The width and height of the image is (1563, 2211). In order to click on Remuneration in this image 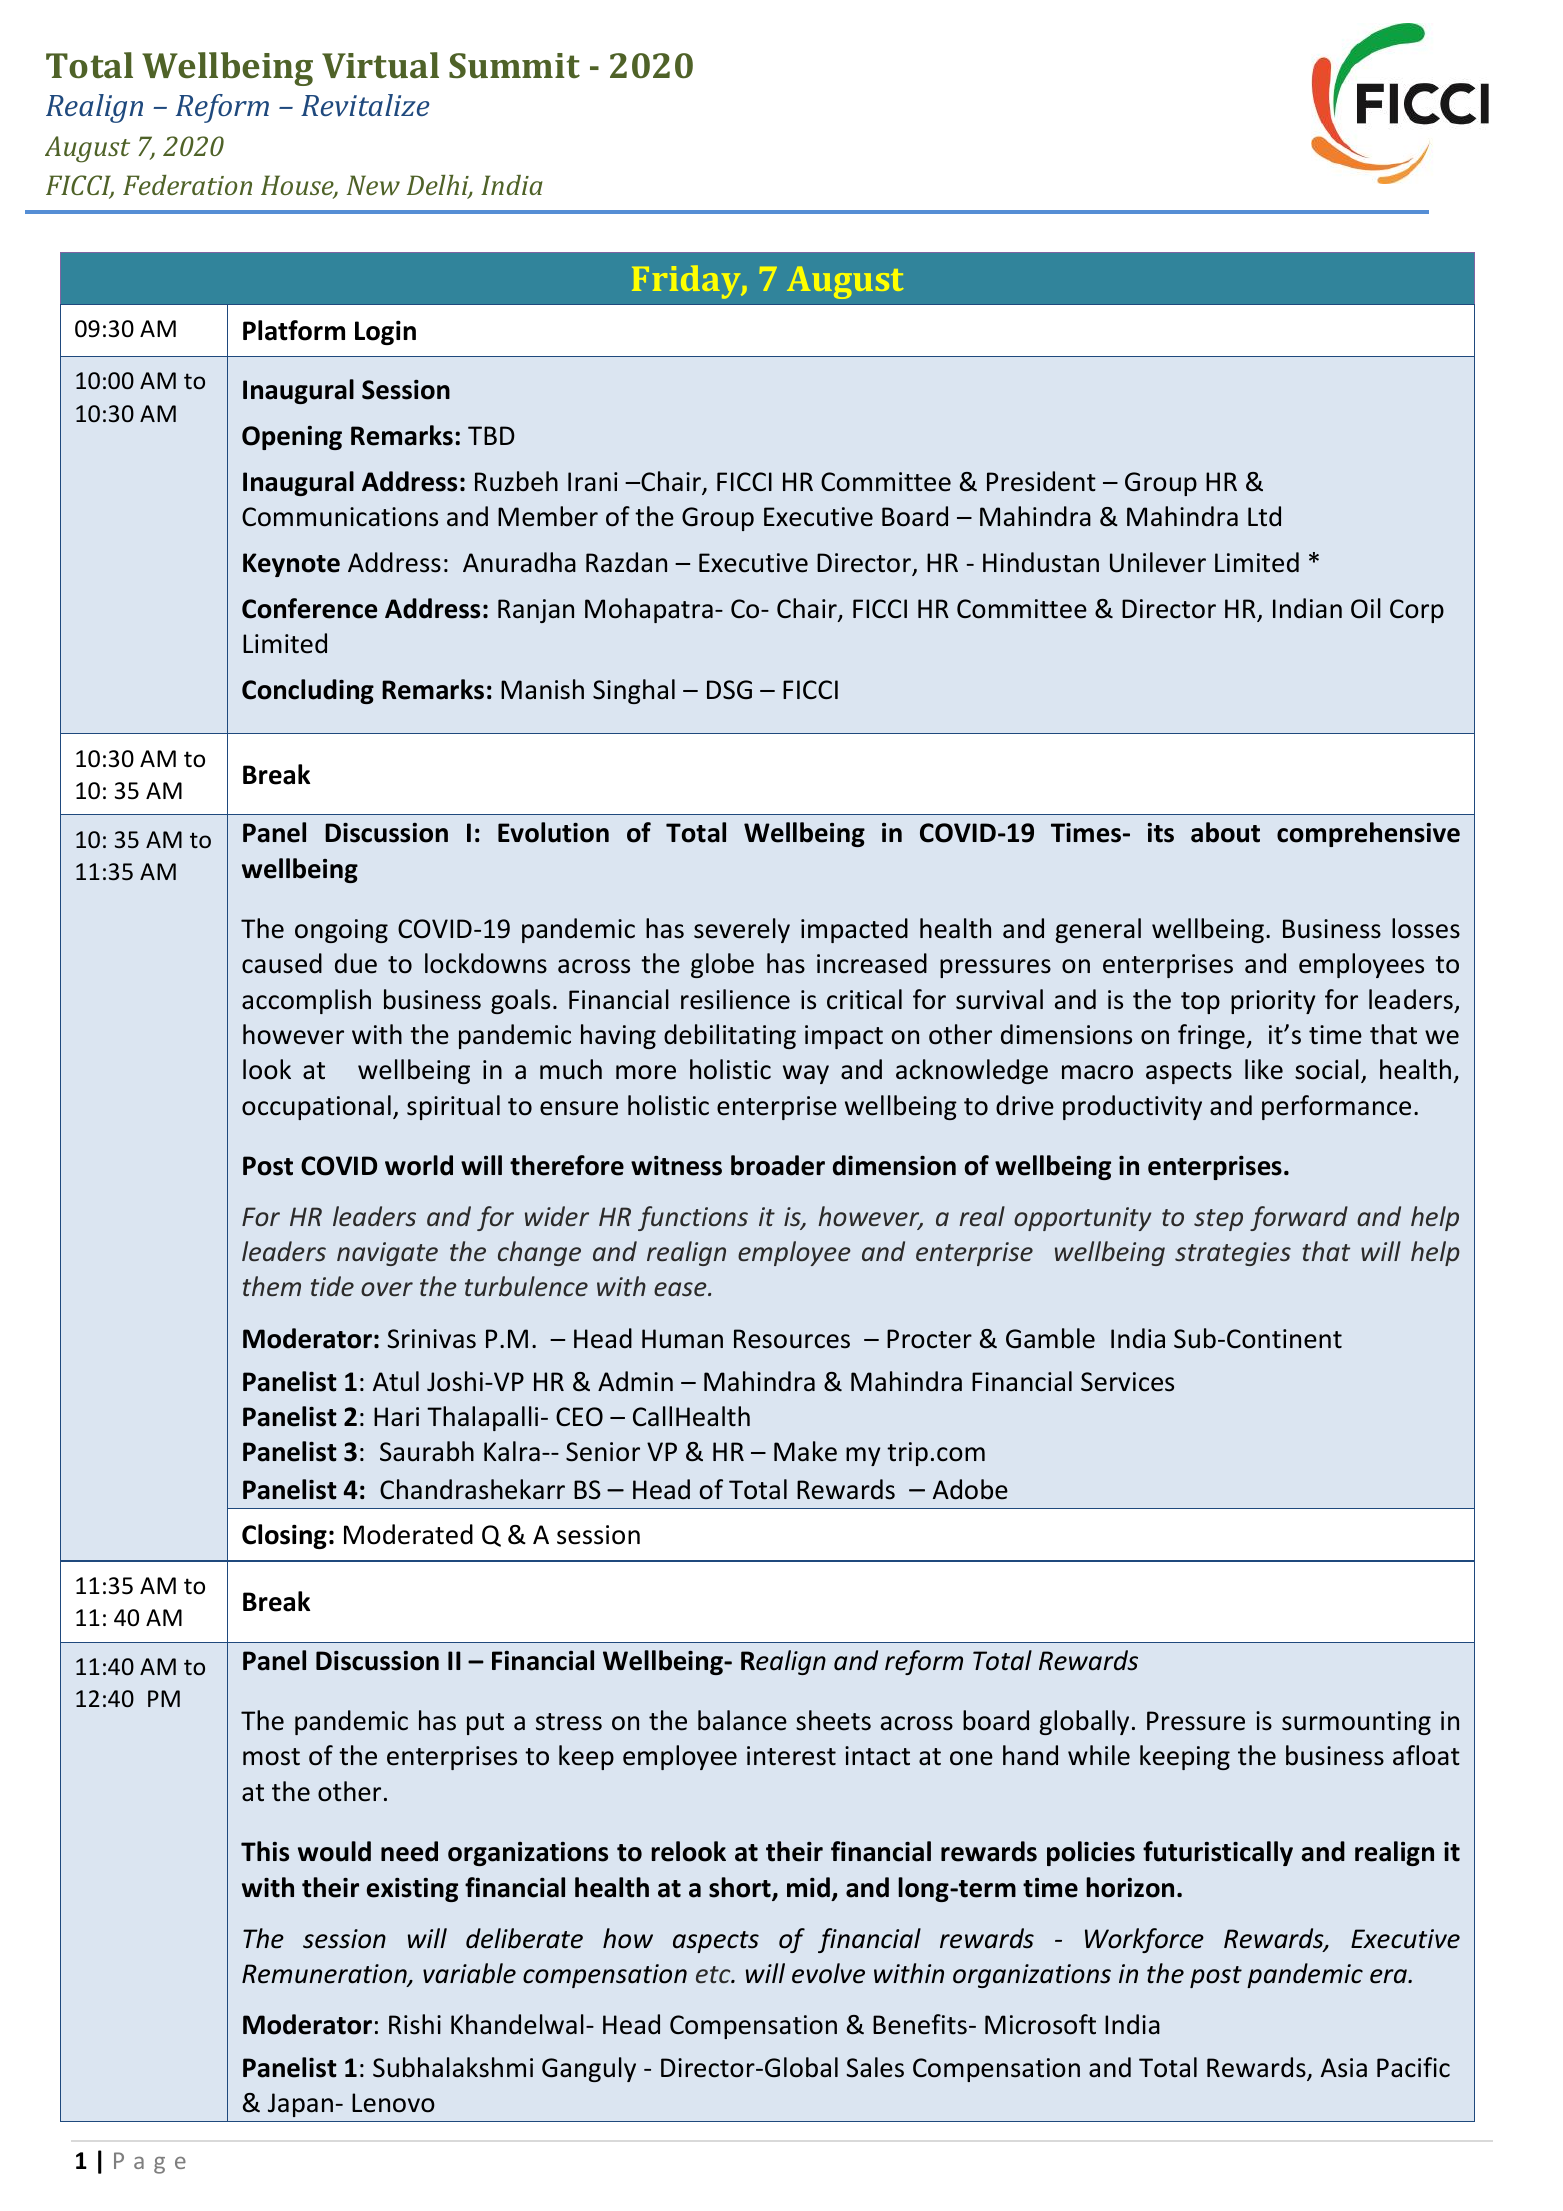, I will do `click(325, 1975)`.
